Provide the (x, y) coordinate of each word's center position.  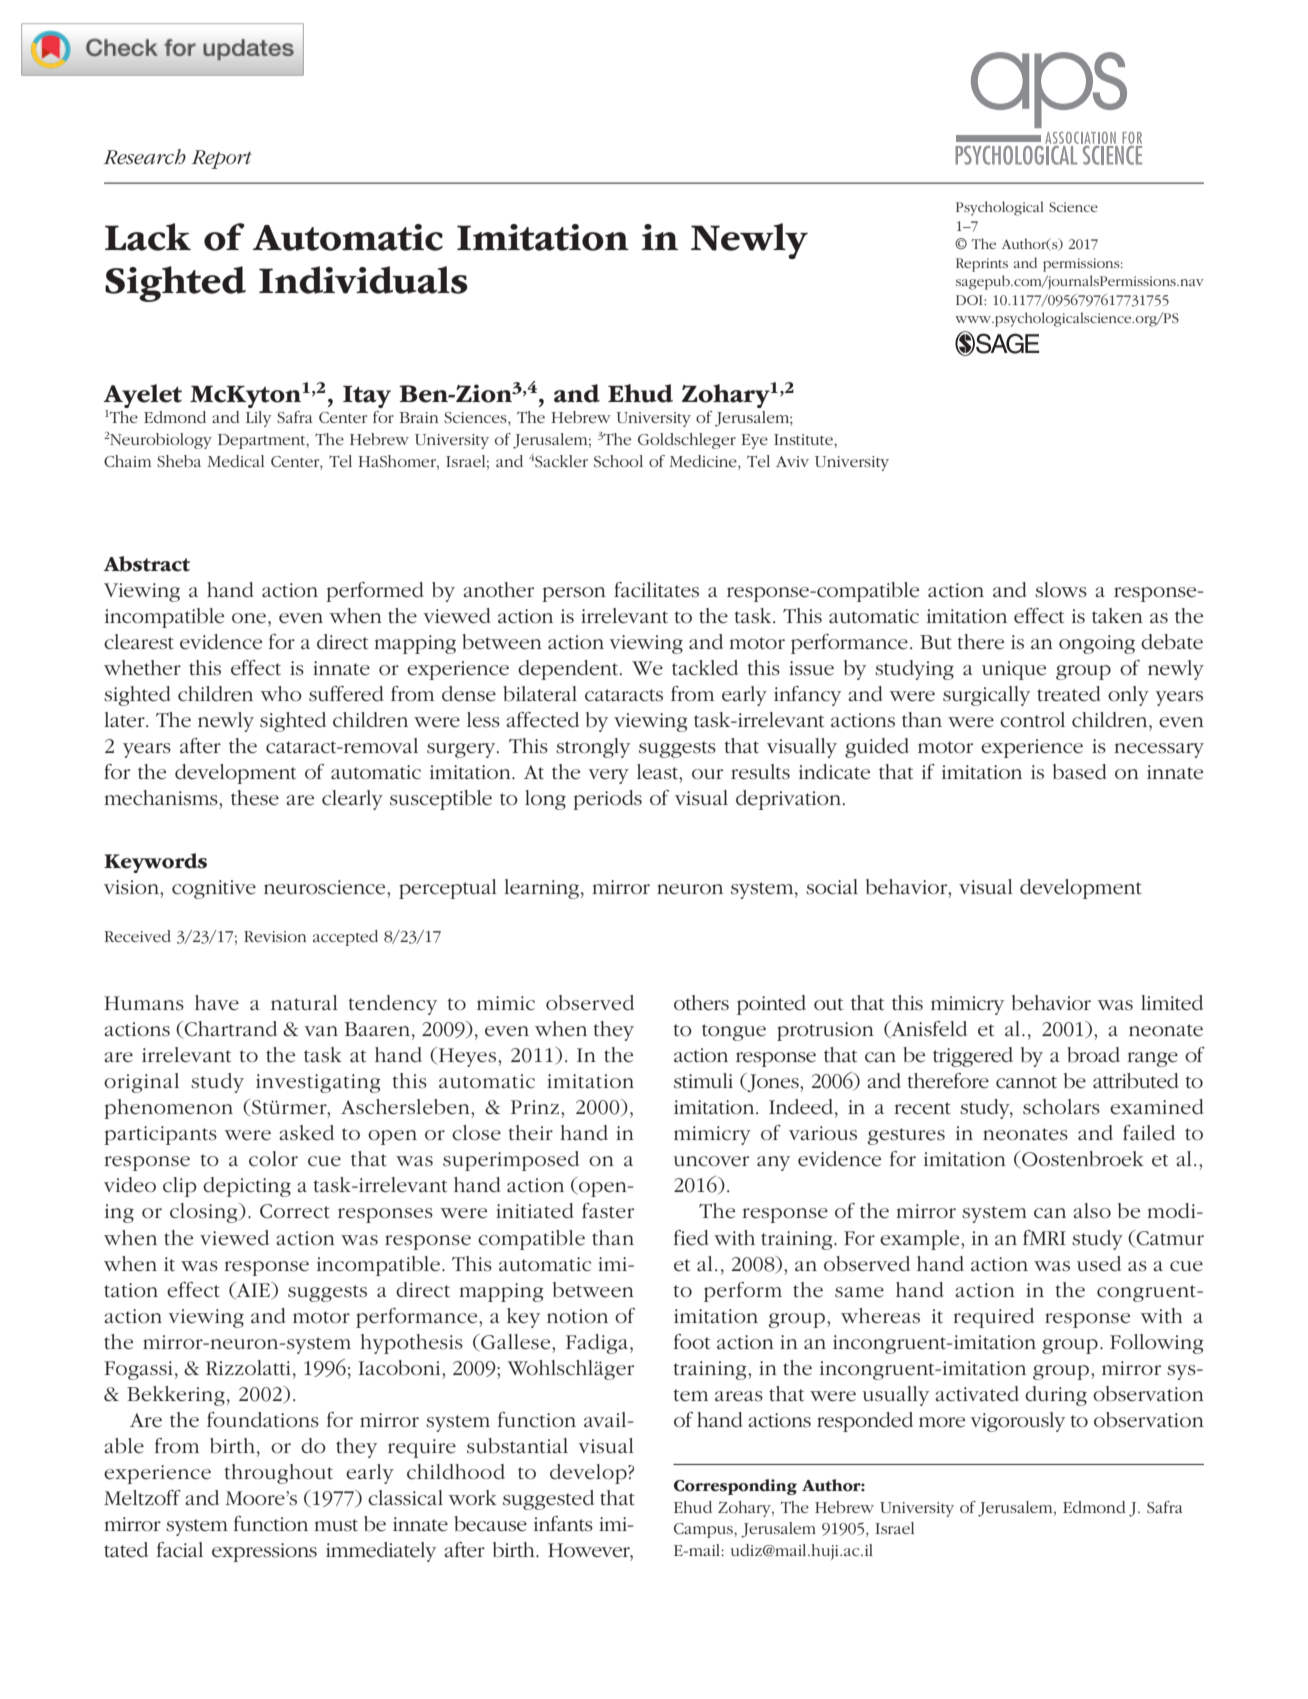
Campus (704, 1530)
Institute (804, 439)
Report (222, 159)
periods (607, 800)
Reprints (982, 265)
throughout (279, 1474)
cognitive (214, 889)
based (1080, 772)
